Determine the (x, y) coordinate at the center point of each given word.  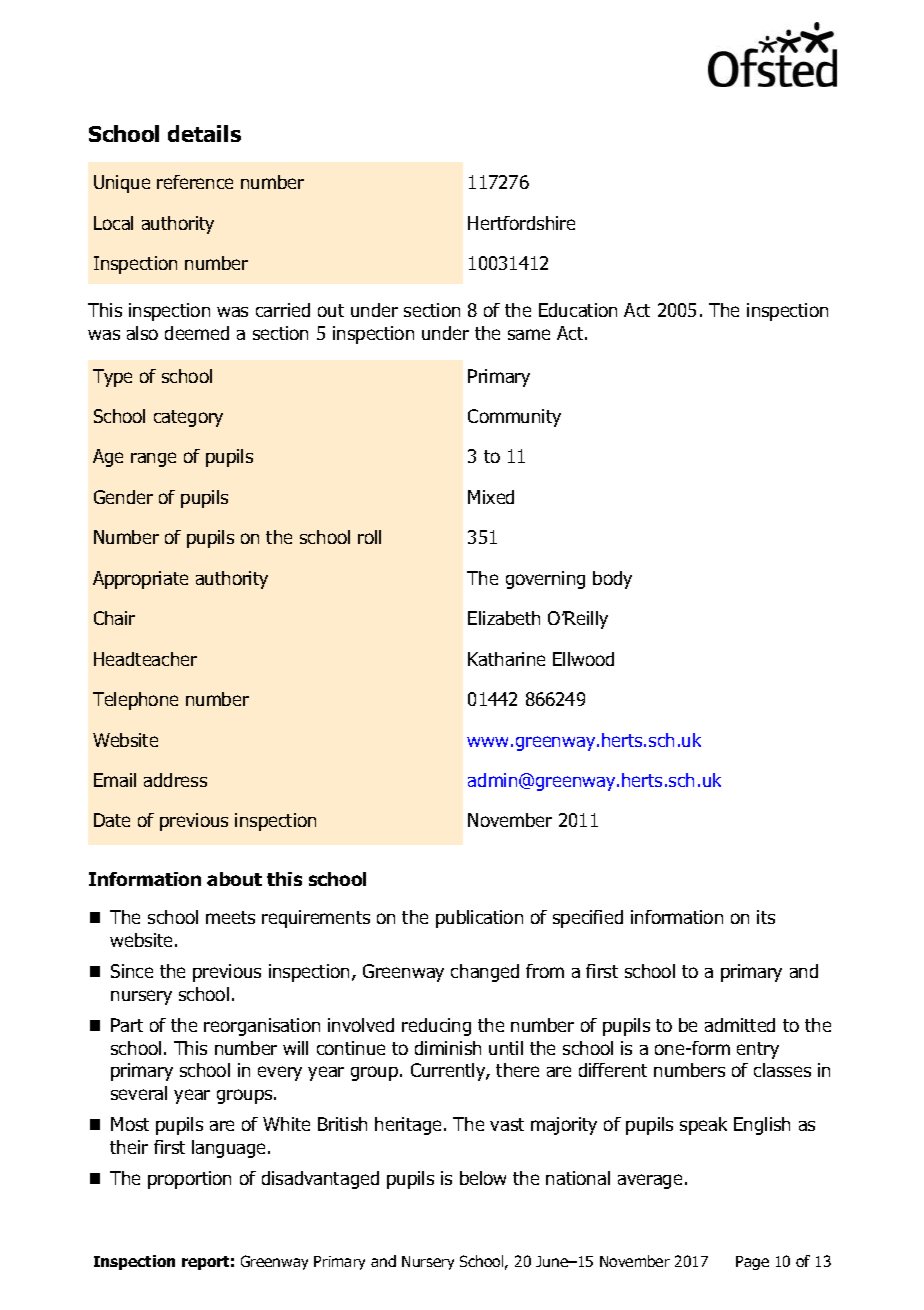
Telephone (135, 701)
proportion (189, 1180)
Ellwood (583, 659)
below (483, 1178)
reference (195, 182)
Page (752, 1263)
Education (578, 310)
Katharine (506, 659)
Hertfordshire (521, 223)
